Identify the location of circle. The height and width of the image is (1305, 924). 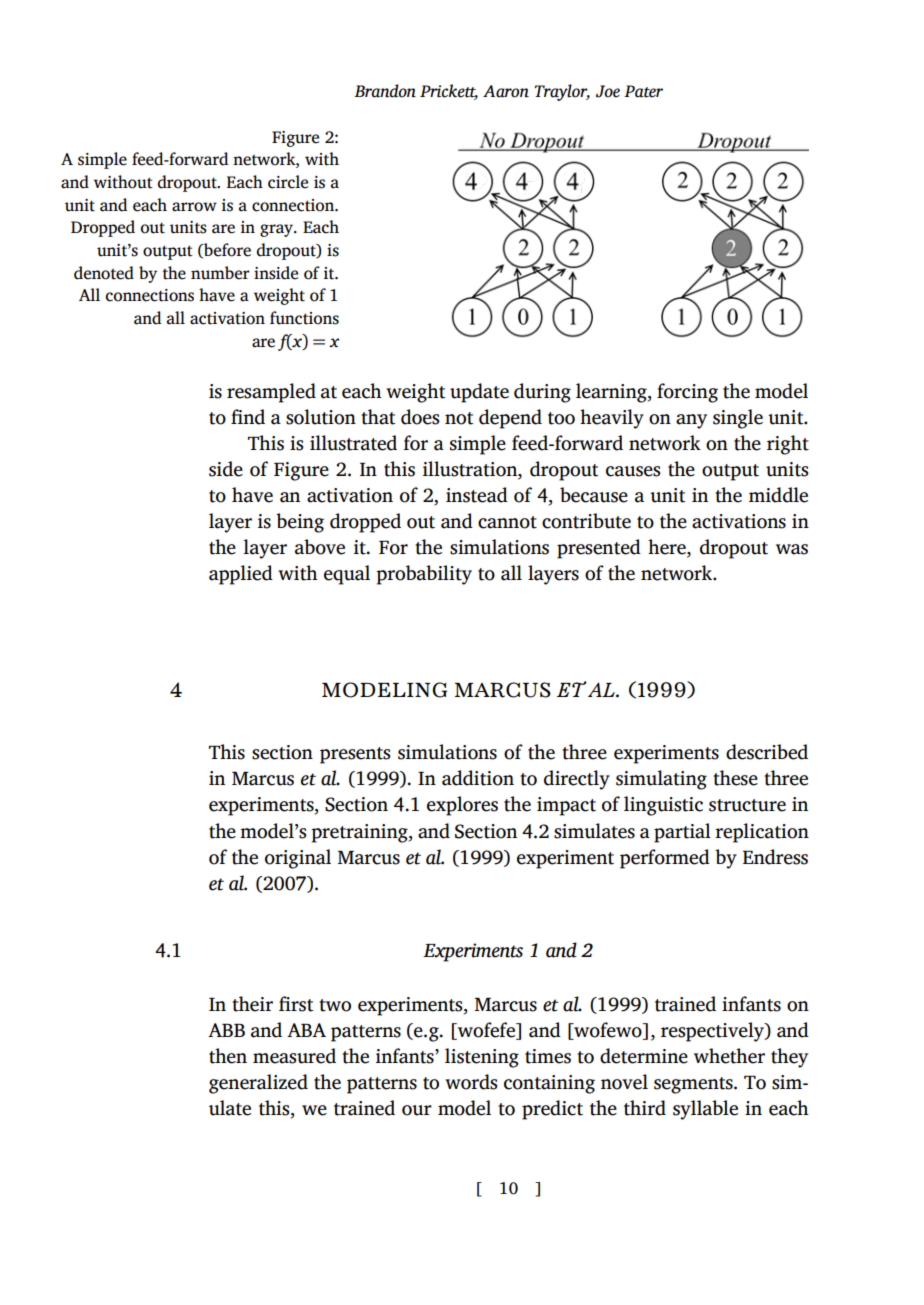
(288, 182).
